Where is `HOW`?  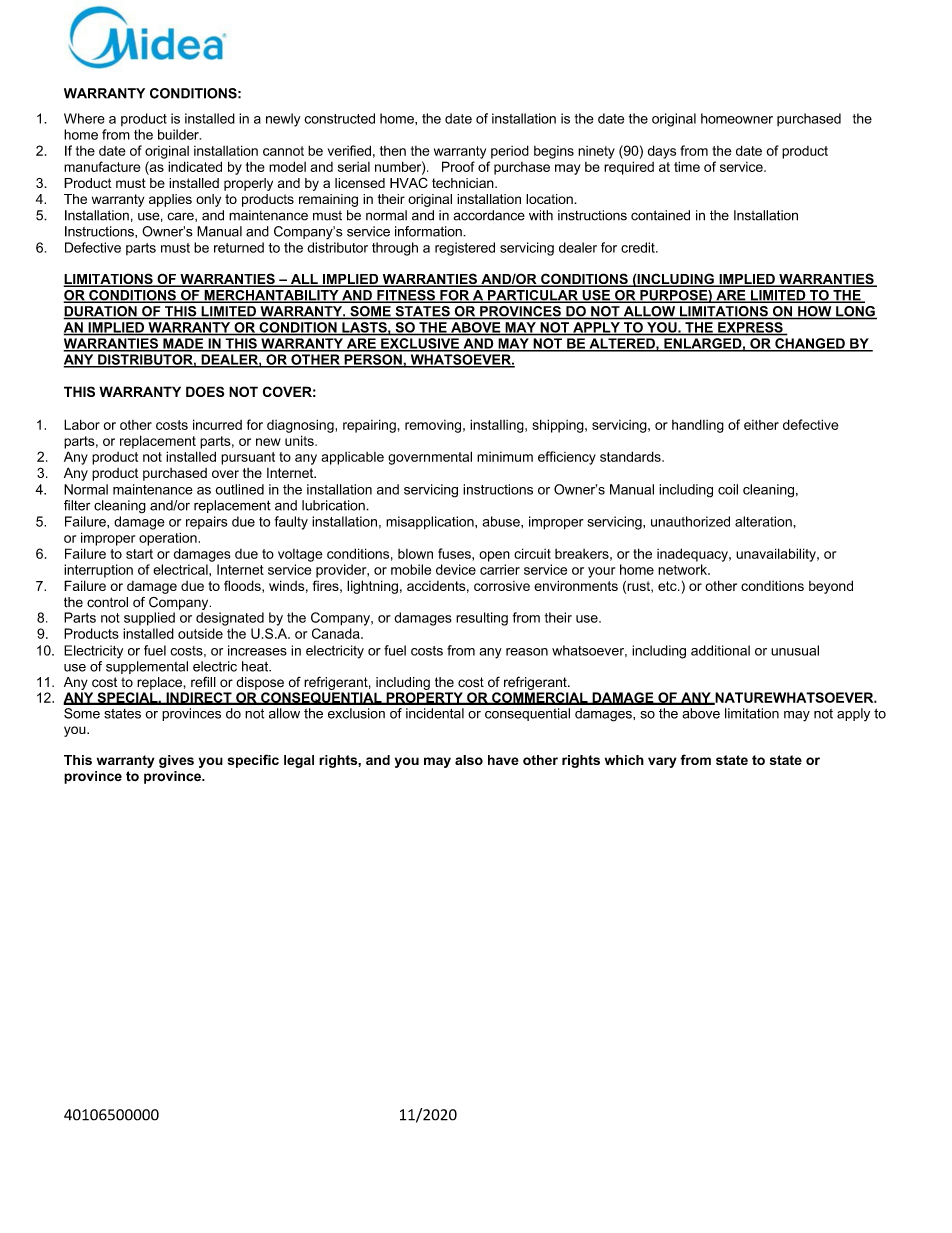 HOW is located at coordinates (815, 312).
